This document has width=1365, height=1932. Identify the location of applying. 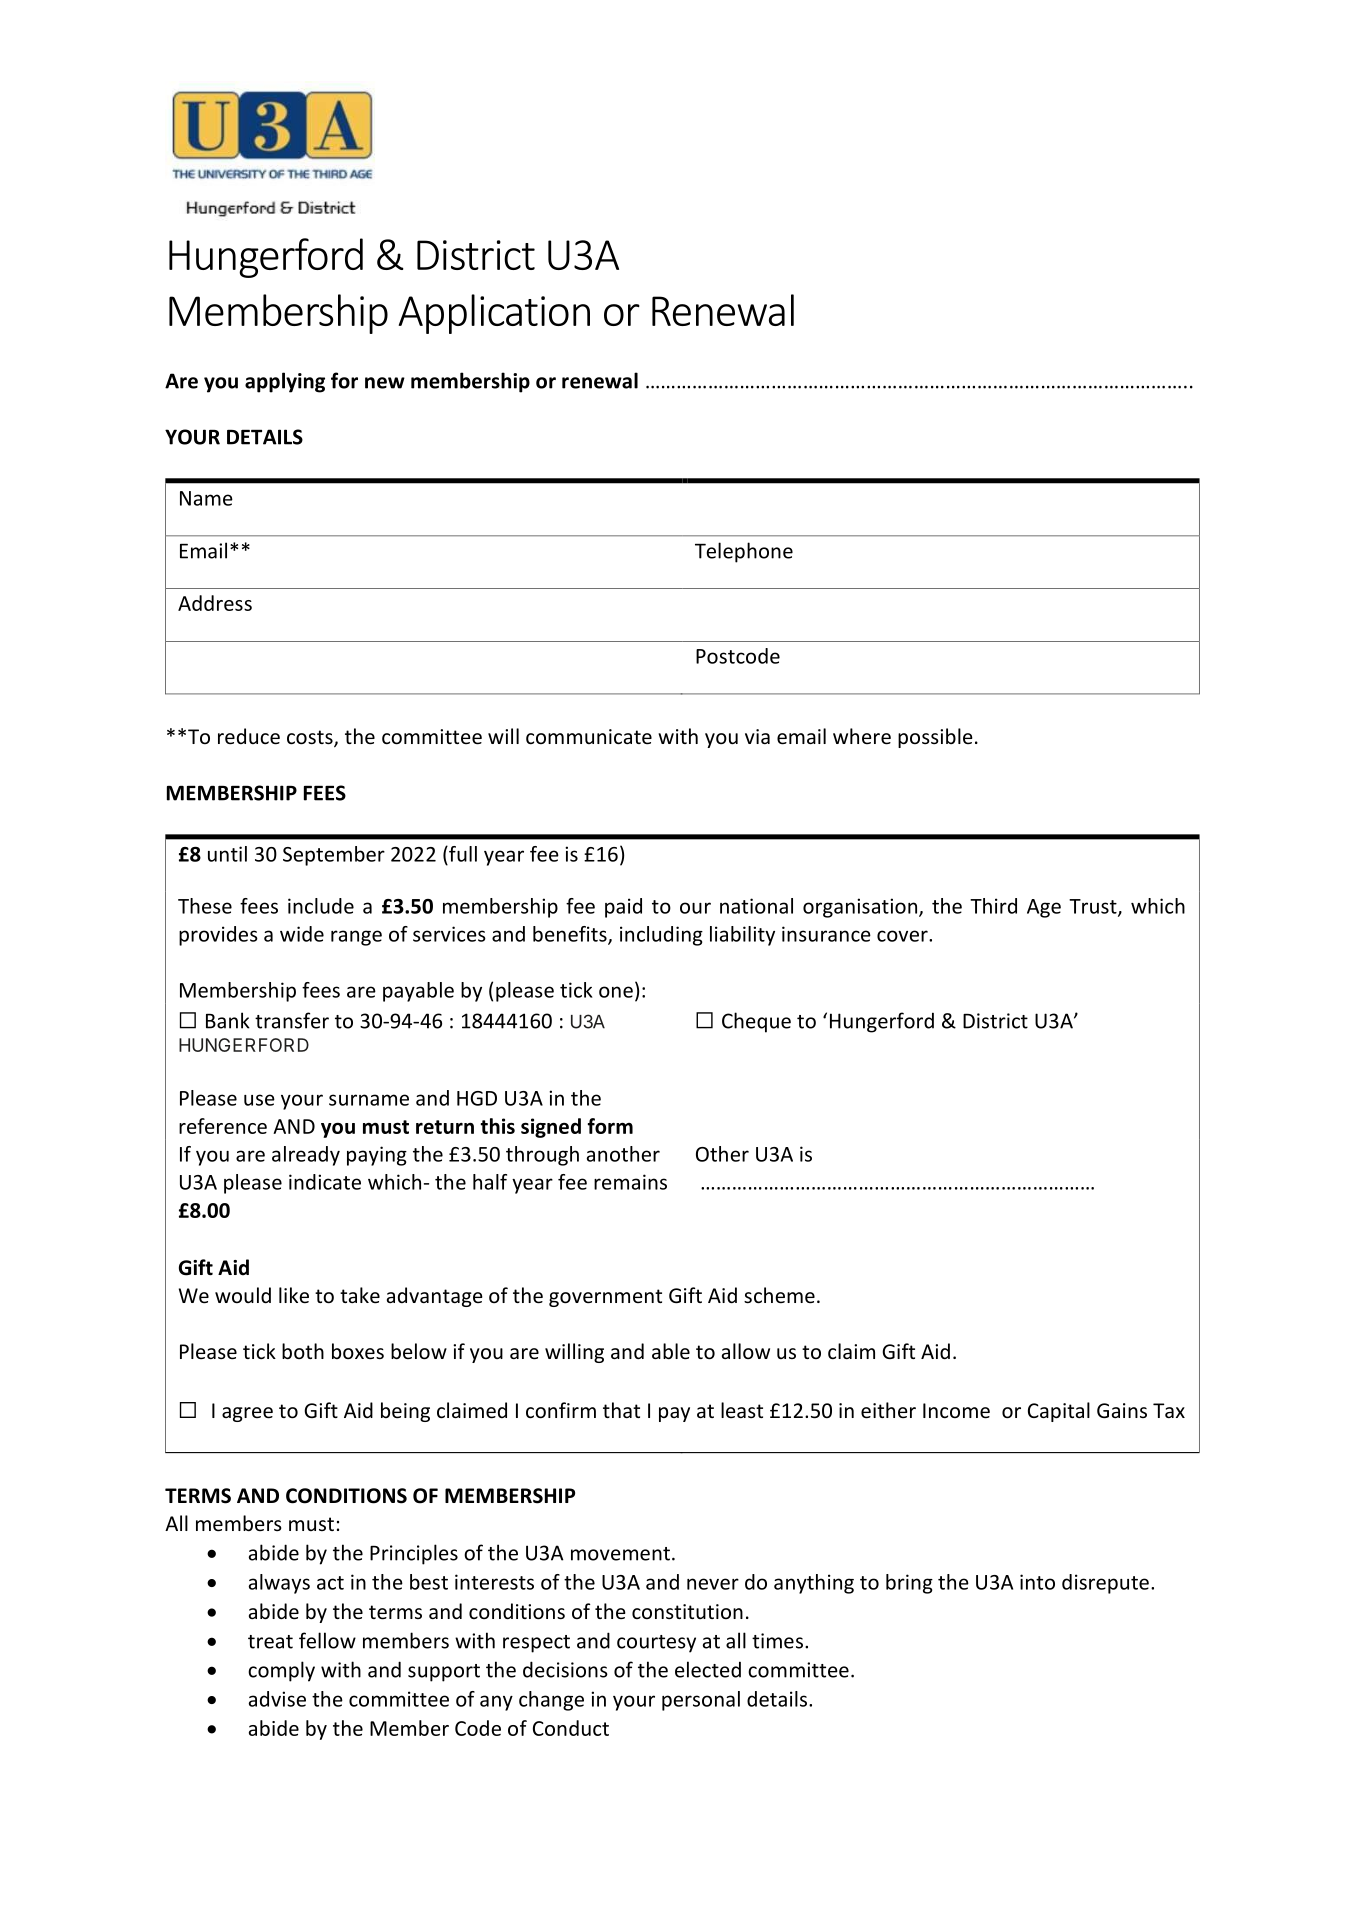
(285, 382).
